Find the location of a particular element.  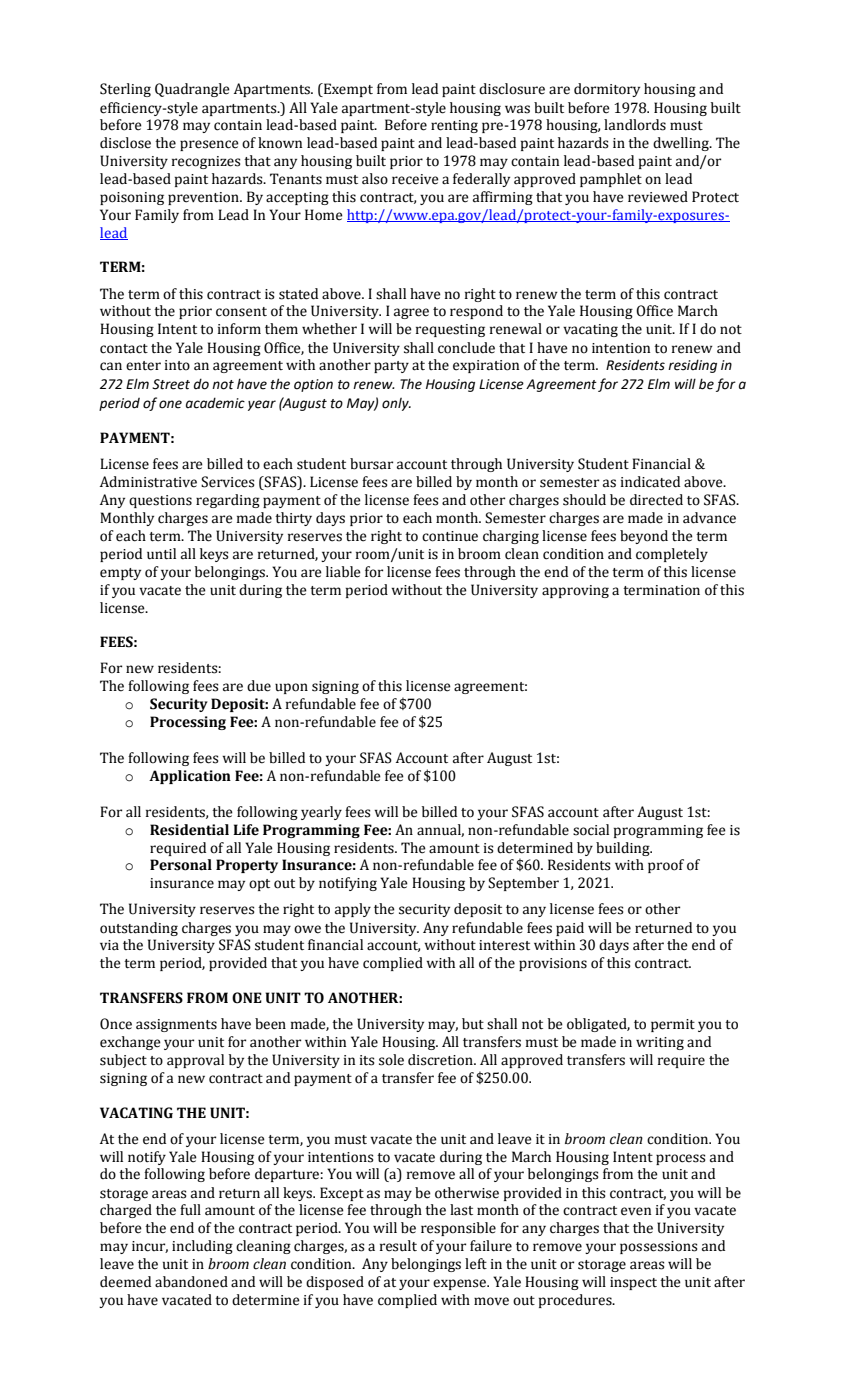

presence is located at coordinates (209, 145).
